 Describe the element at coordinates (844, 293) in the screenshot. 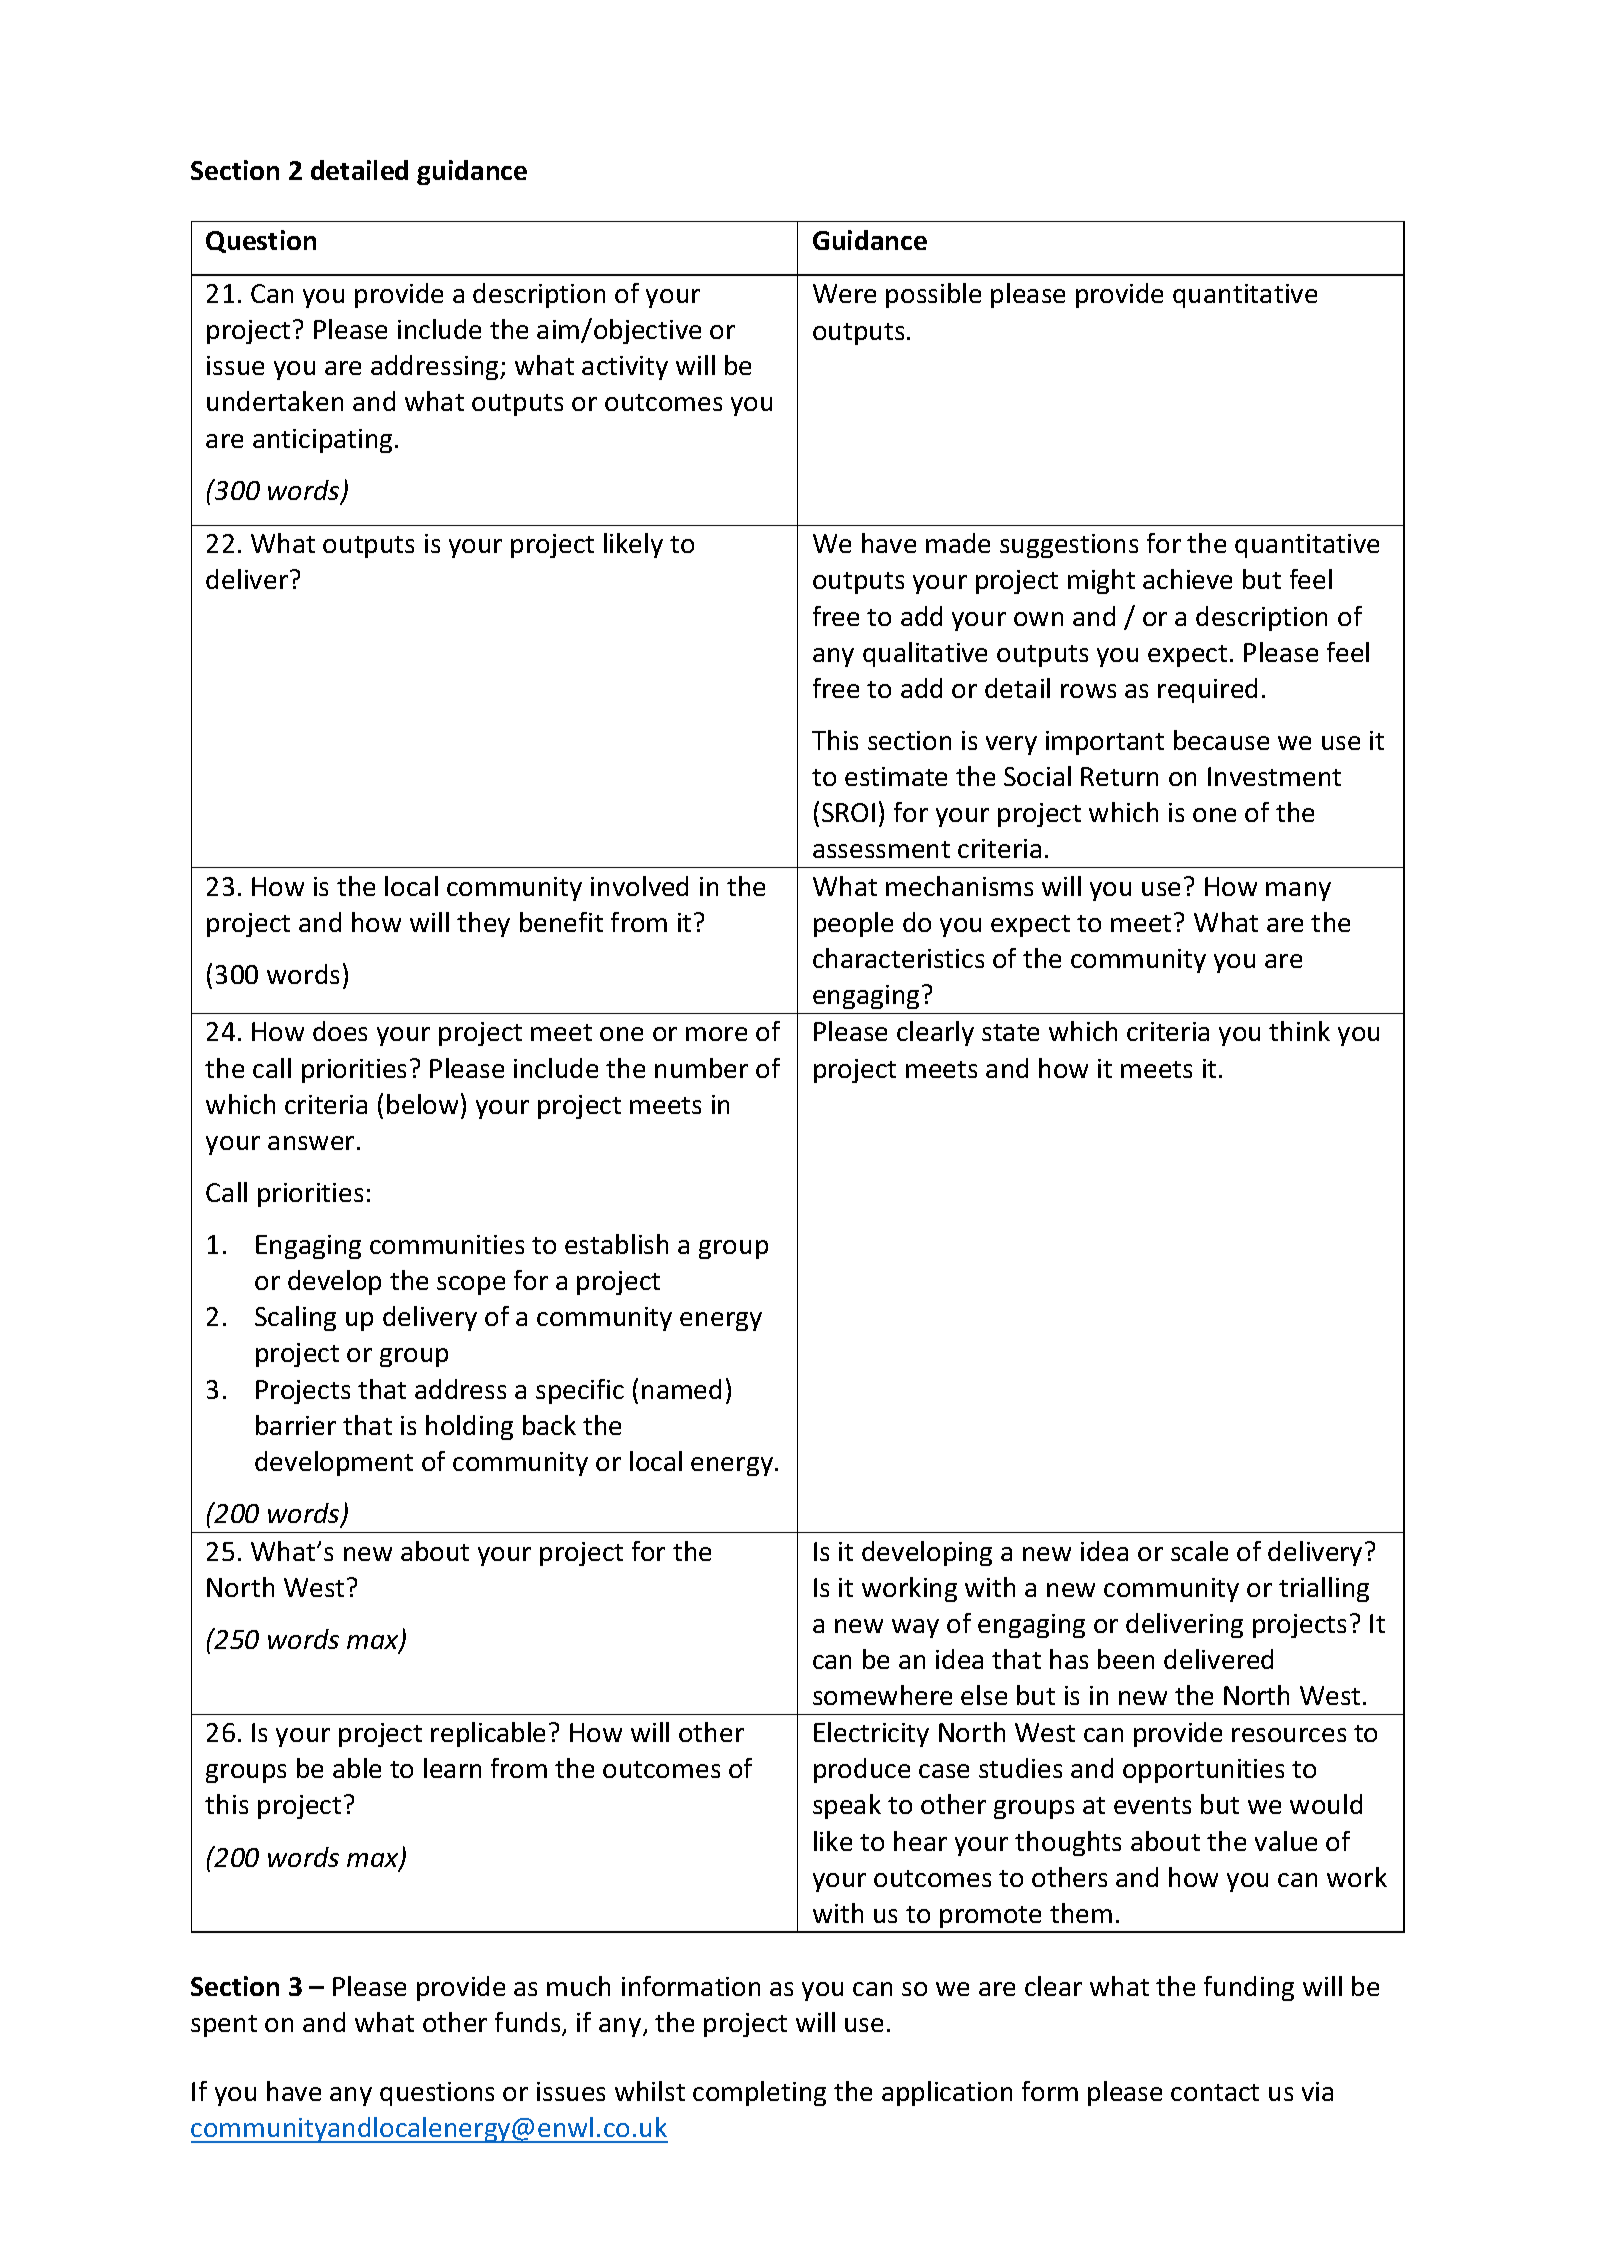

I see `Were` at that location.
